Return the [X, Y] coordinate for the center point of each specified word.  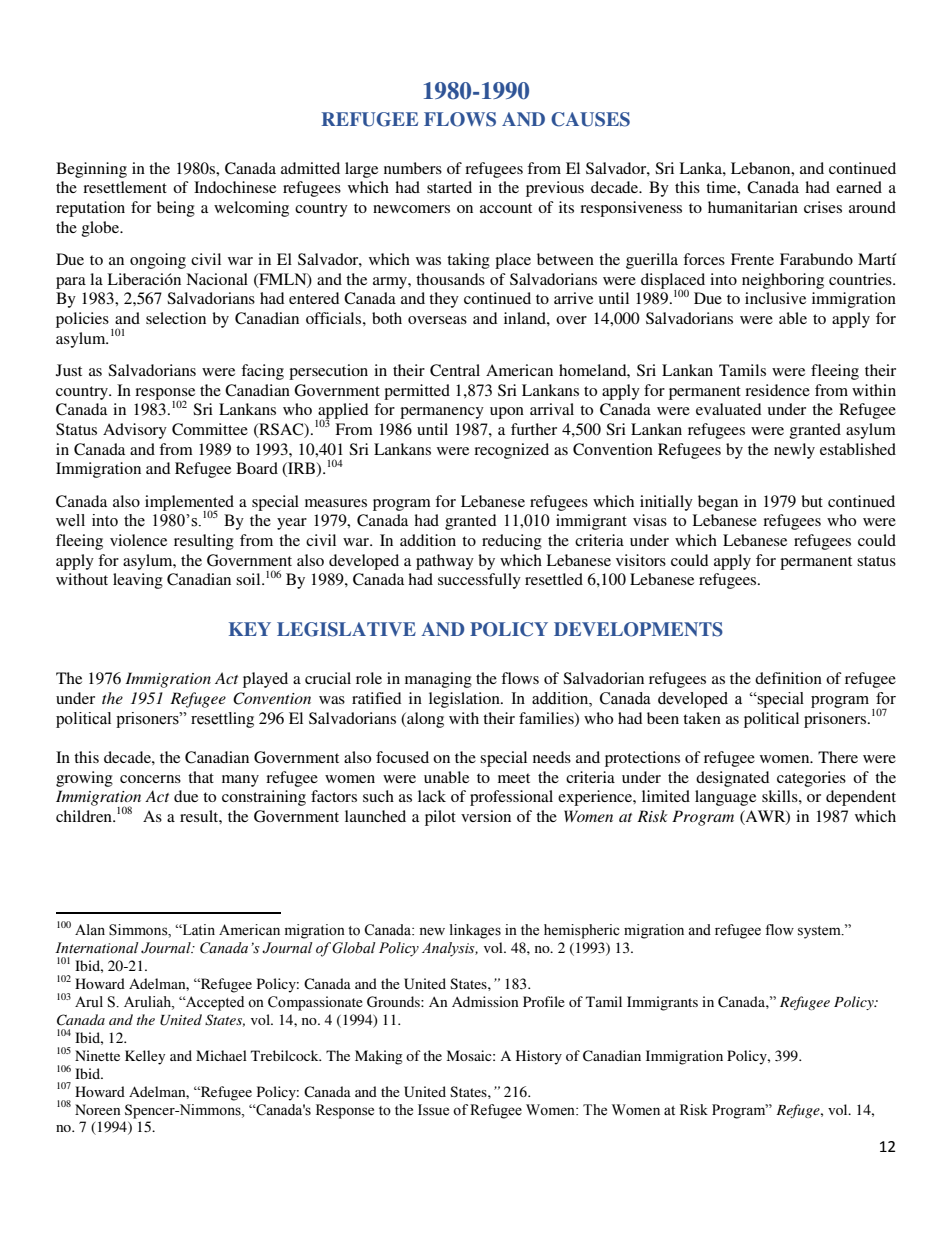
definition [788, 678]
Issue [433, 1110]
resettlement [125, 187]
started [449, 187]
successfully [479, 581]
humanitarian [753, 207]
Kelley [145, 1057]
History [539, 1057]
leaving [138, 581]
